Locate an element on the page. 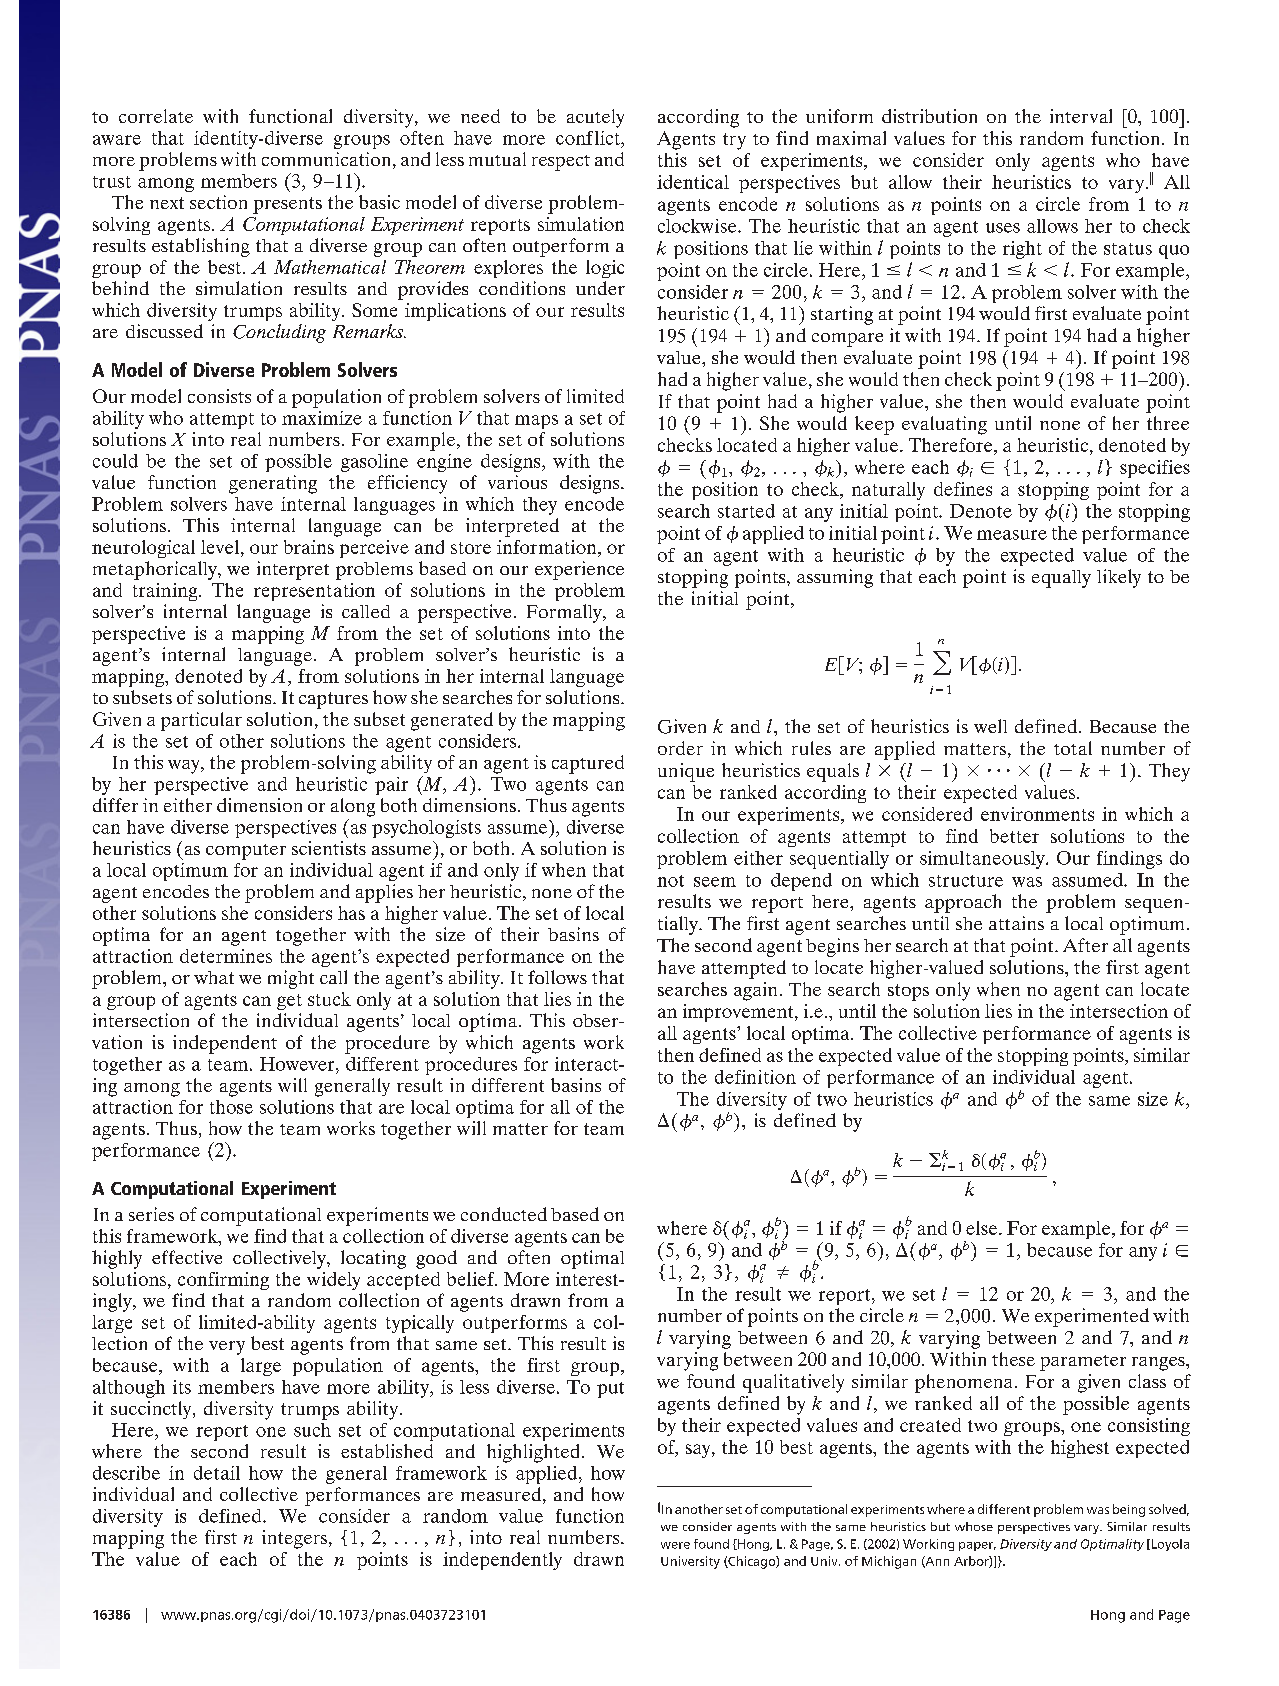 This image has height=1686, width=1279. particular is located at coordinates (201, 721).
